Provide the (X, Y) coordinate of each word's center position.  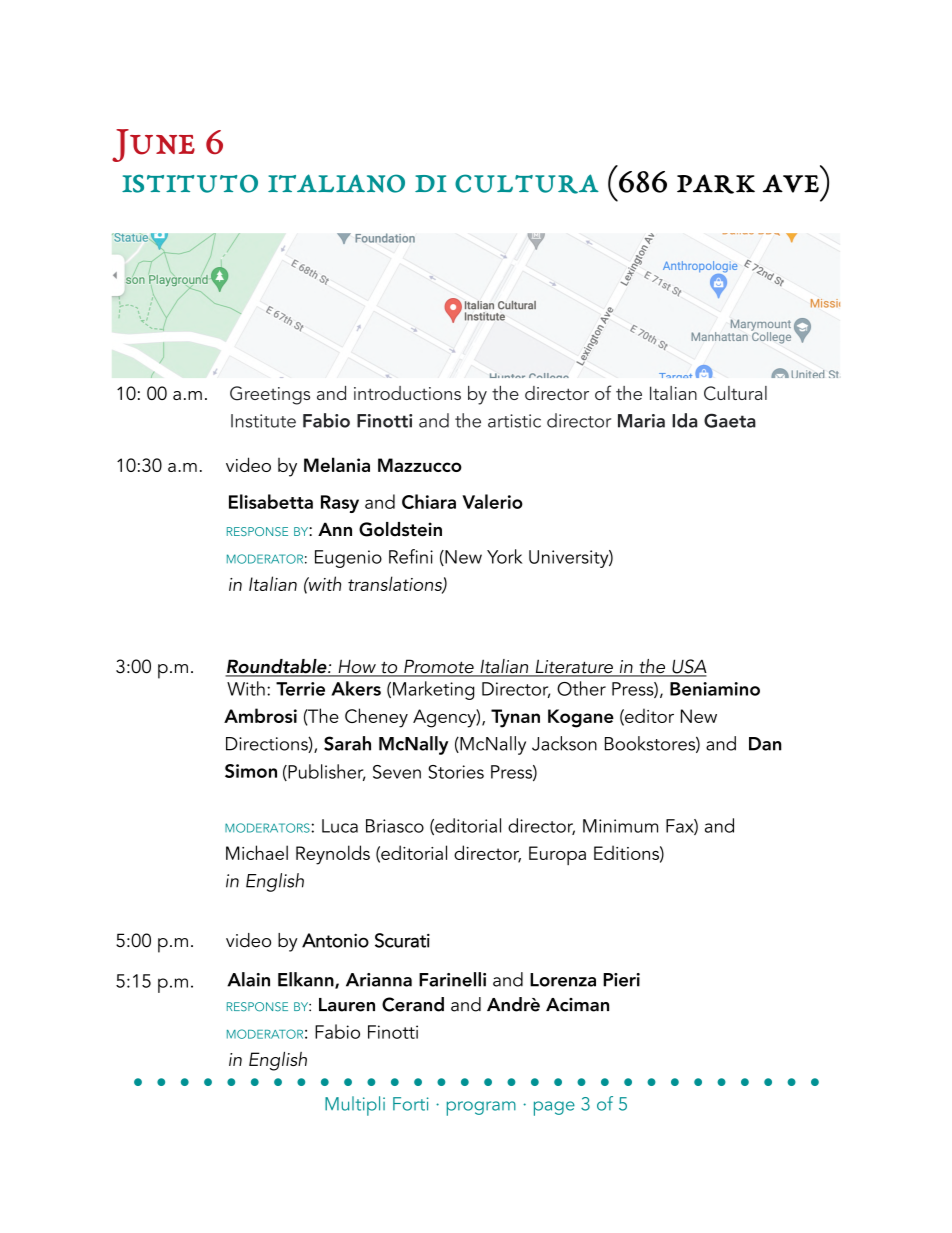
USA (688, 667)
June (153, 145)
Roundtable (277, 667)
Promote (439, 667)
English (278, 1061)
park (716, 184)
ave (790, 183)
